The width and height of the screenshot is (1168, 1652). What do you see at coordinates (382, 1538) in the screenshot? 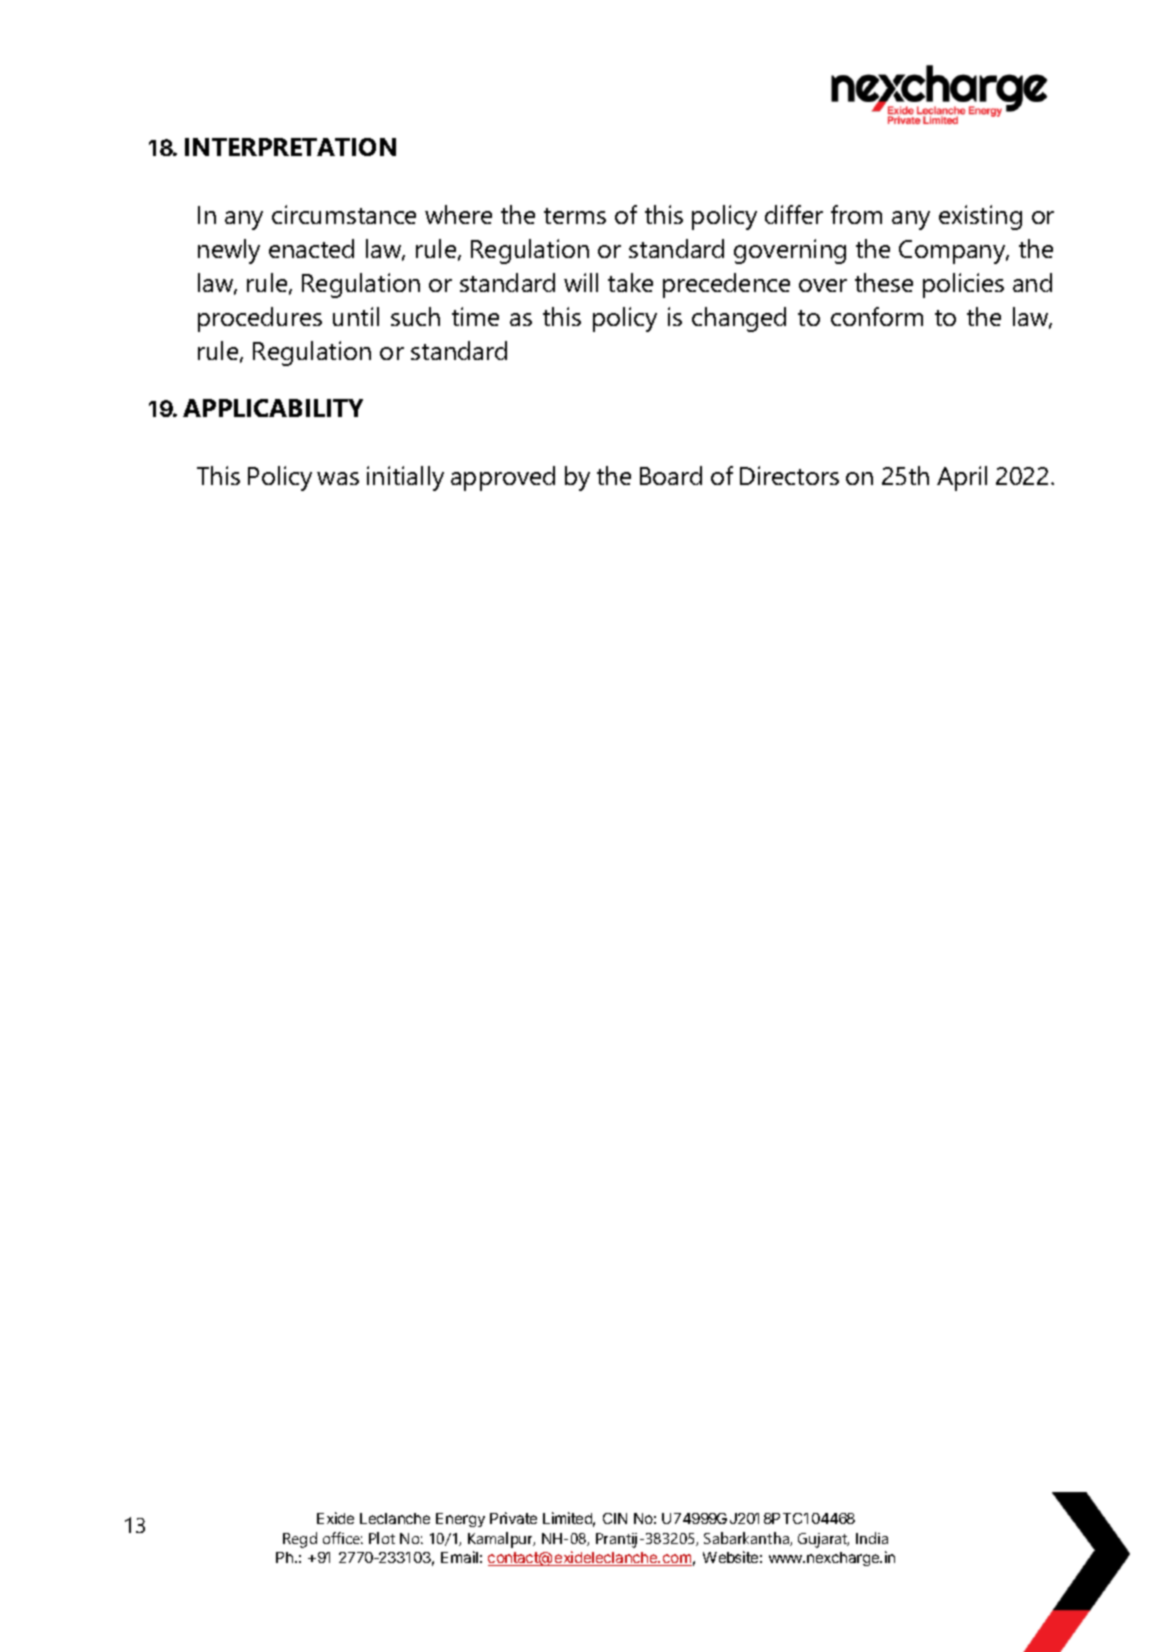
I see `Plot` at bounding box center [382, 1538].
